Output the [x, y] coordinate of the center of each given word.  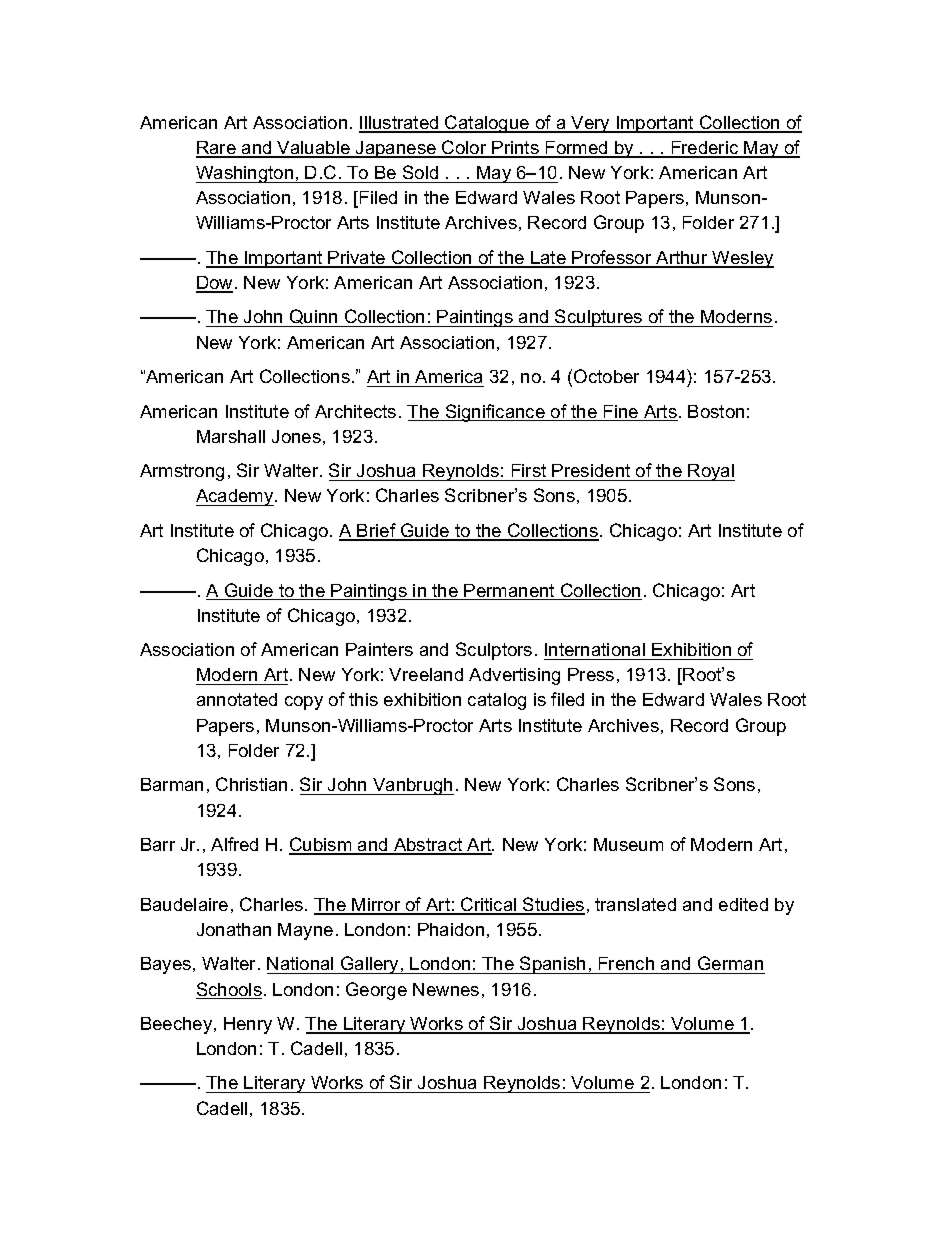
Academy [236, 497]
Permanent [510, 592]
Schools [229, 990]
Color [464, 148]
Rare [217, 149]
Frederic [705, 149]
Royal [711, 472]
